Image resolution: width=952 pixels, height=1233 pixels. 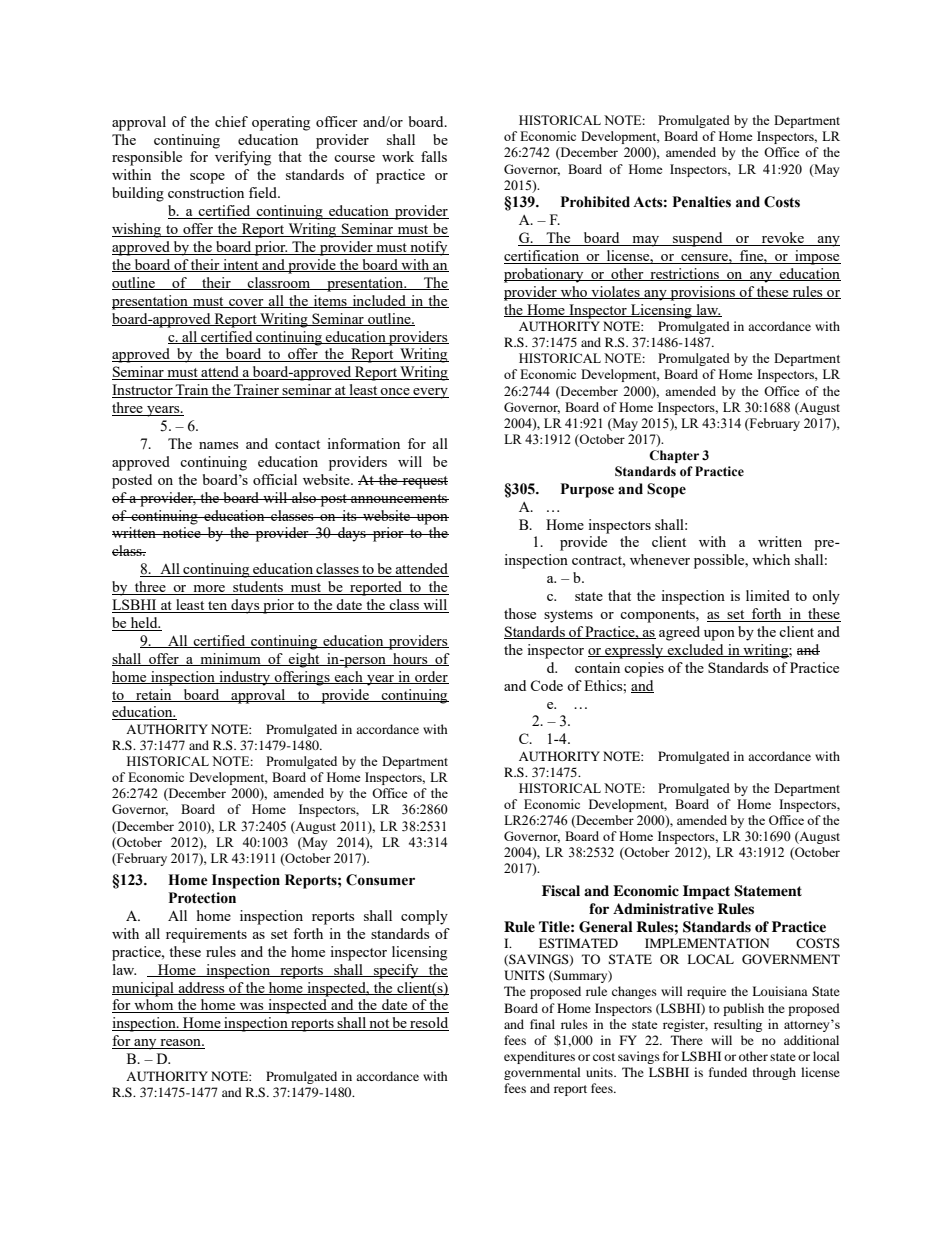 What do you see at coordinates (702, 202) in the page?
I see `Penalties` at bounding box center [702, 202].
